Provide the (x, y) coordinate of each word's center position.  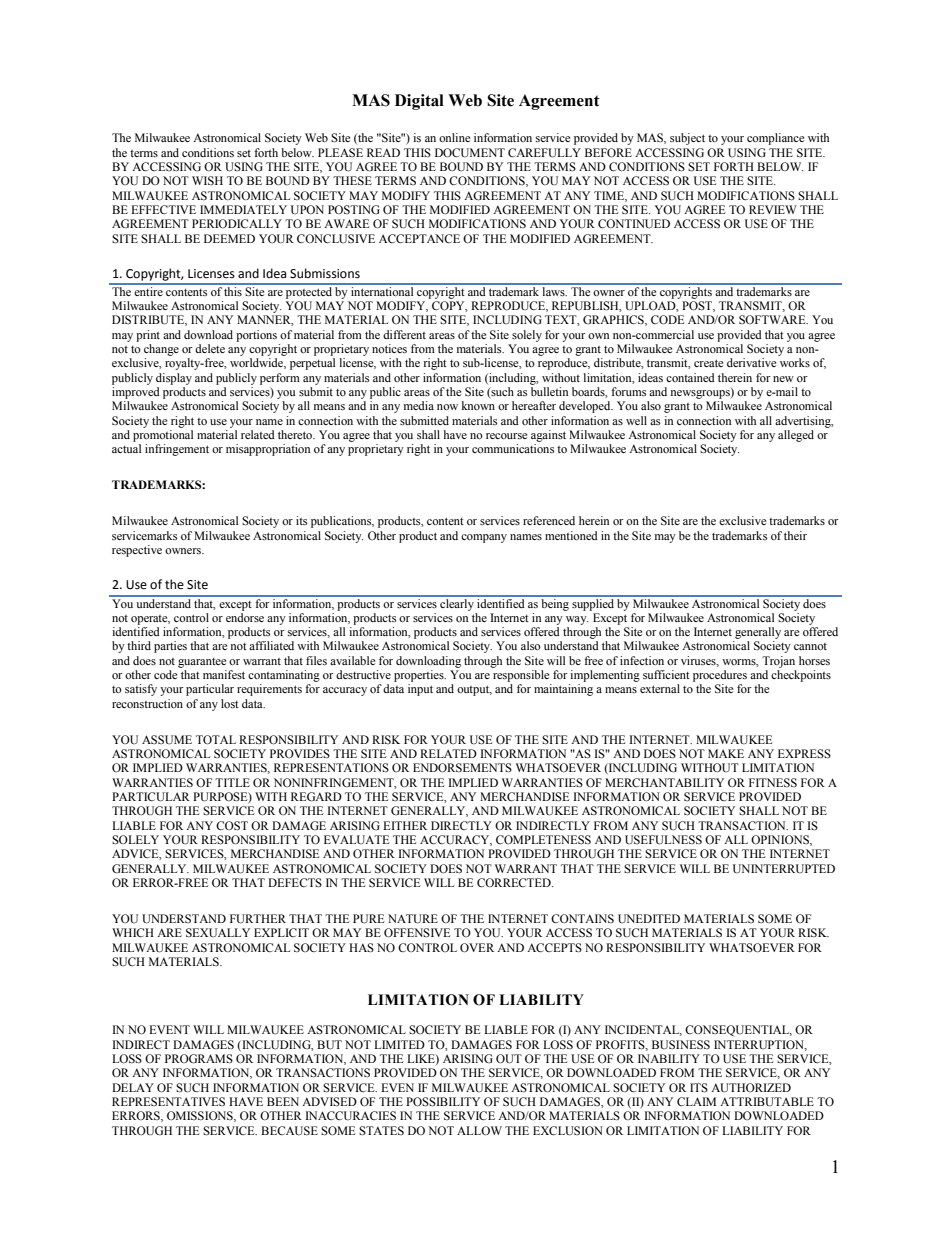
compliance (775, 139)
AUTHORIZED (751, 1088)
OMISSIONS (201, 1116)
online (454, 137)
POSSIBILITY (443, 1102)
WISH (207, 180)
